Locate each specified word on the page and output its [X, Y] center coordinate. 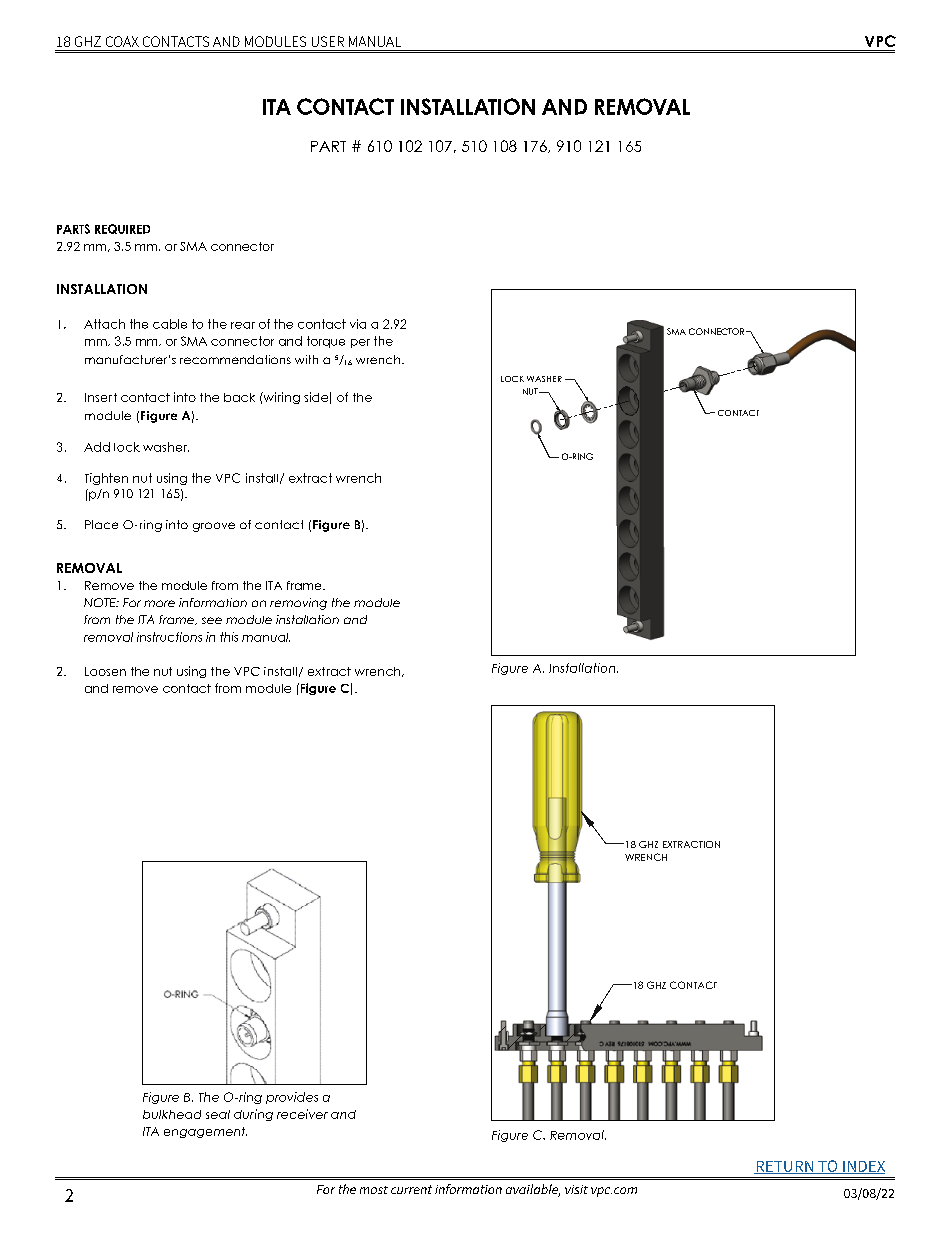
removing [298, 604]
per [360, 343]
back [239, 397]
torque [326, 342]
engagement [205, 1132]
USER [328, 41]
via [358, 324]
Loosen [105, 671]
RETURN [785, 1167]
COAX [122, 41]
